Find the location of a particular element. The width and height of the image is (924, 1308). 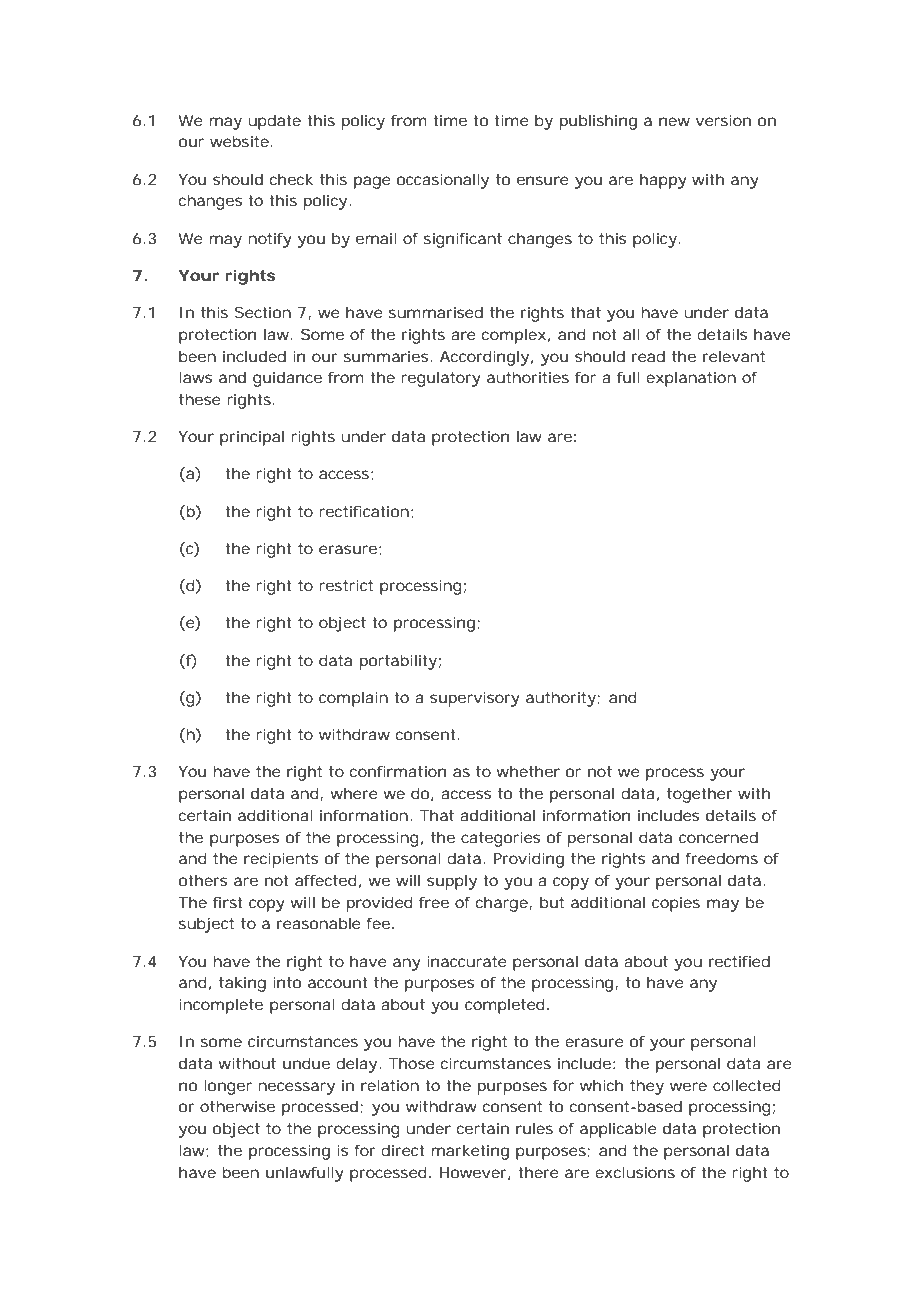

principal is located at coordinates (252, 438).
